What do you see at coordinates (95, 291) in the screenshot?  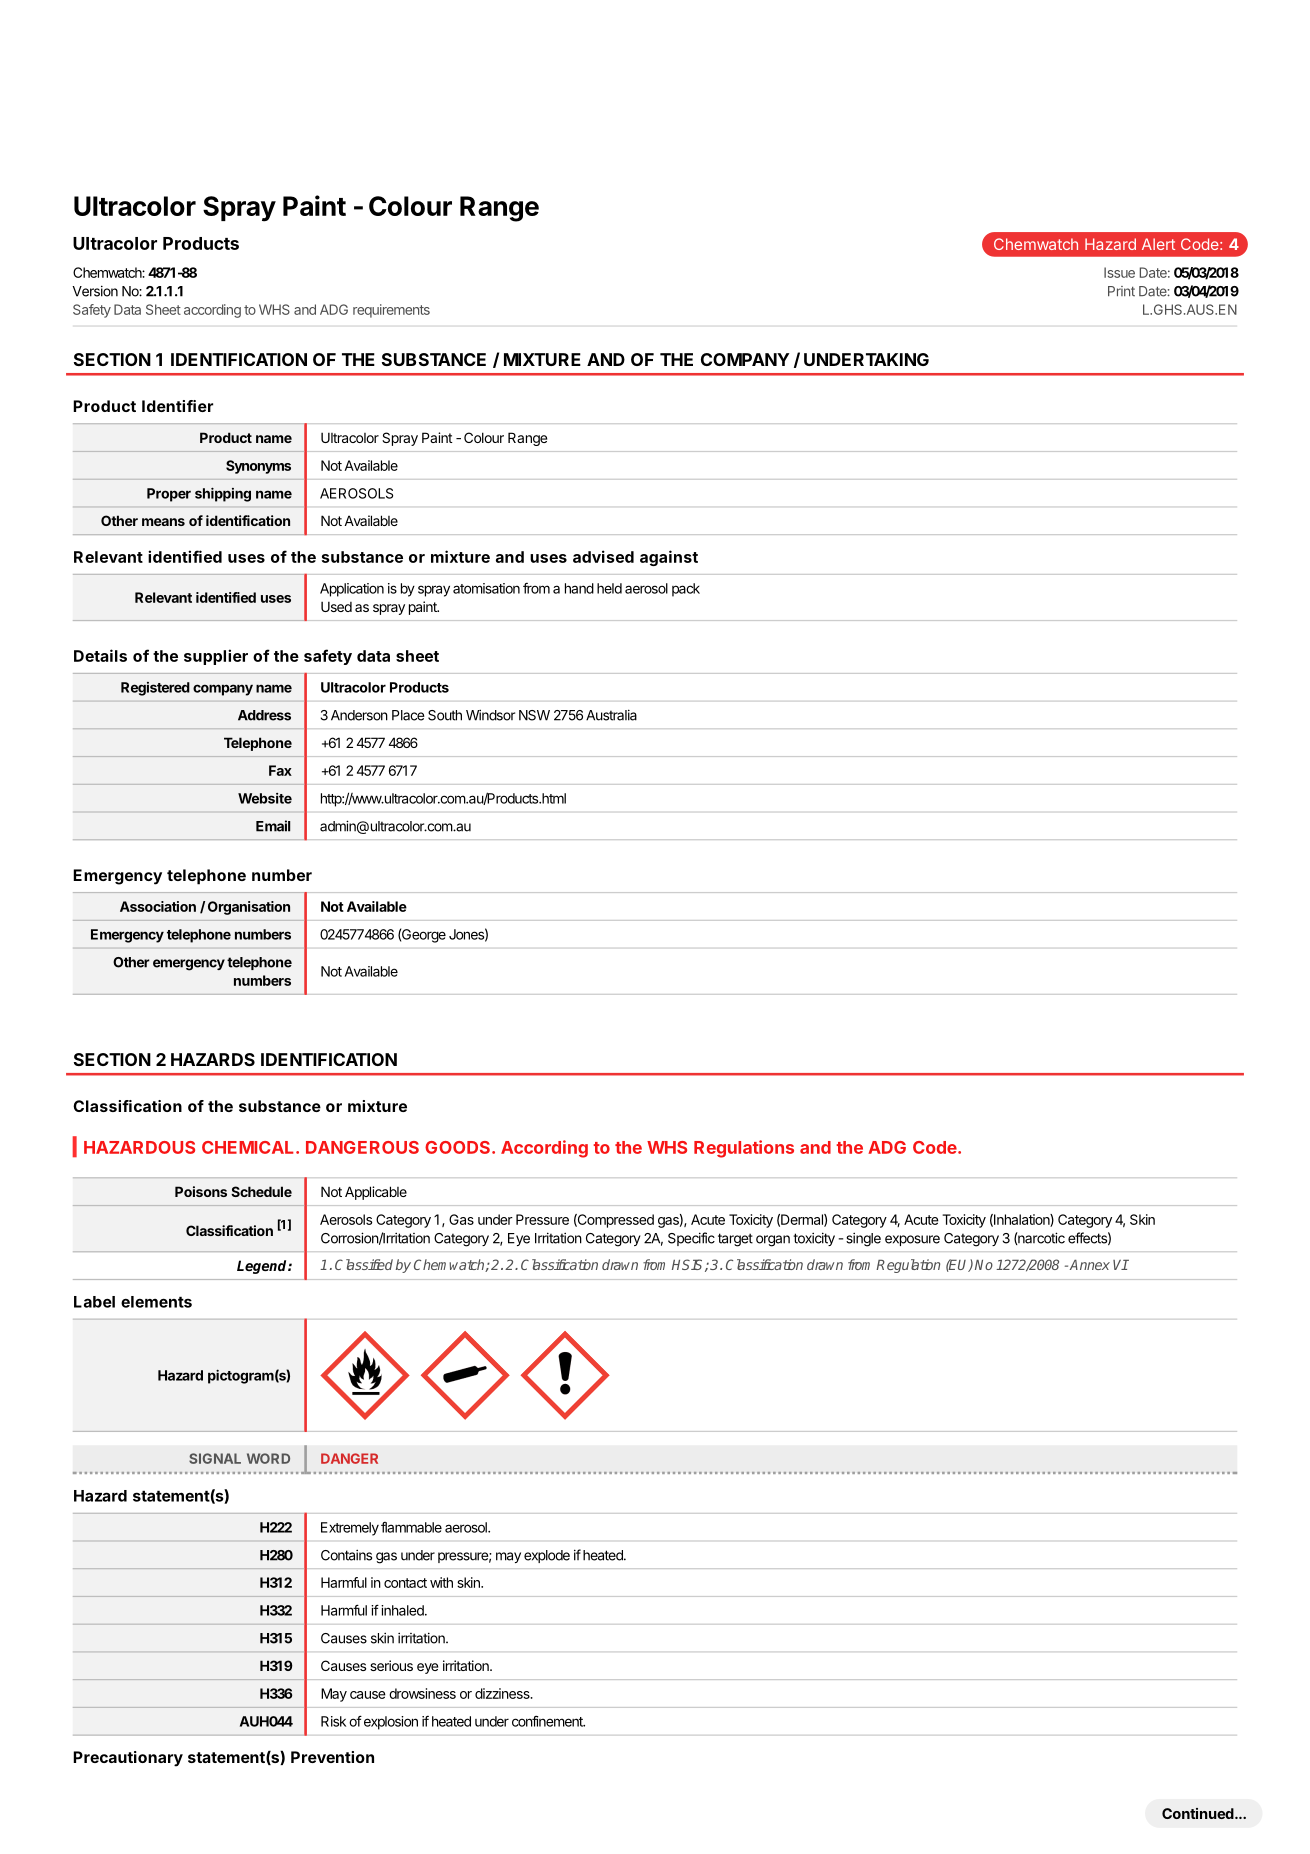 I see `Version` at bounding box center [95, 291].
